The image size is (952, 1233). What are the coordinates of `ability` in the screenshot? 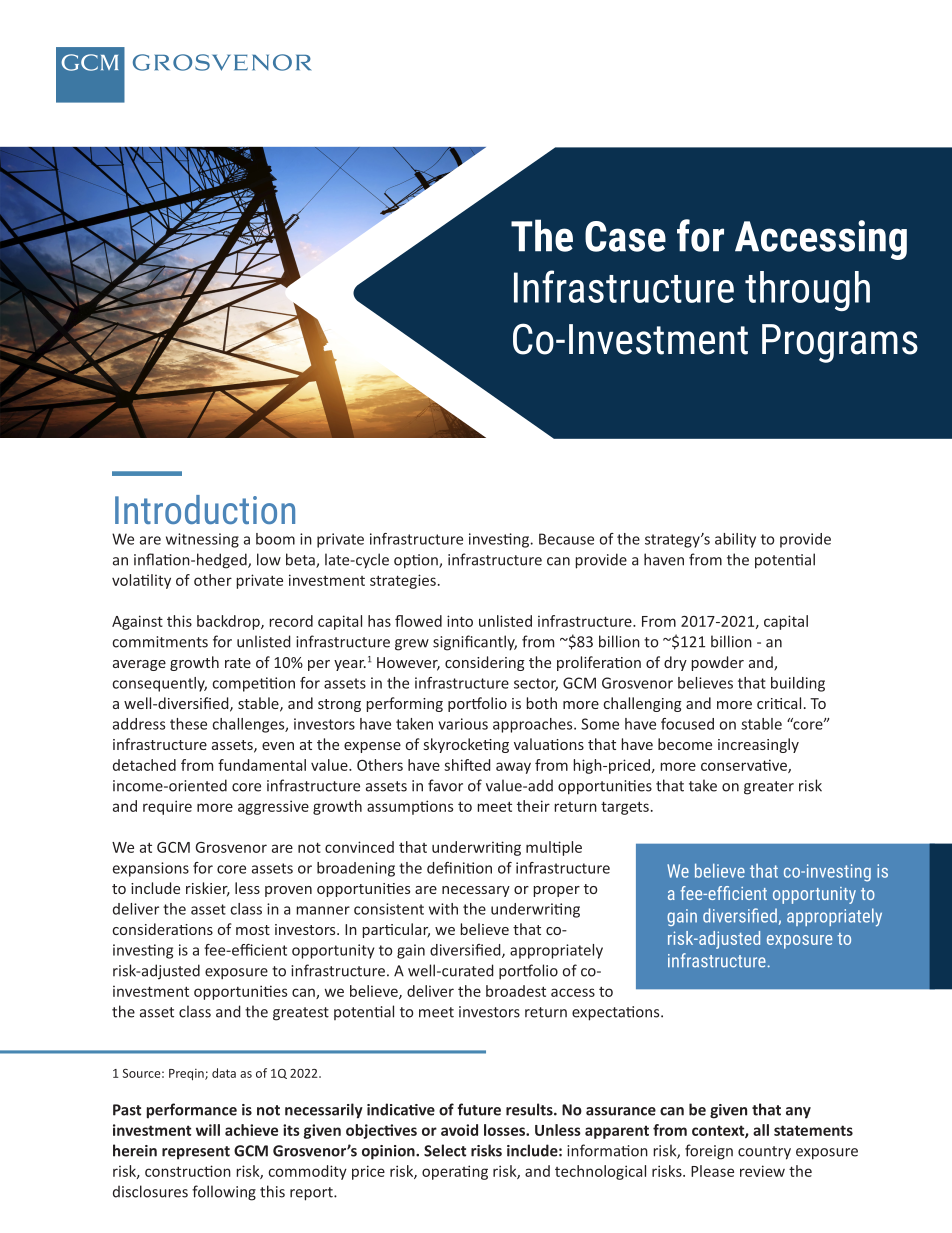 It's located at (735, 540).
